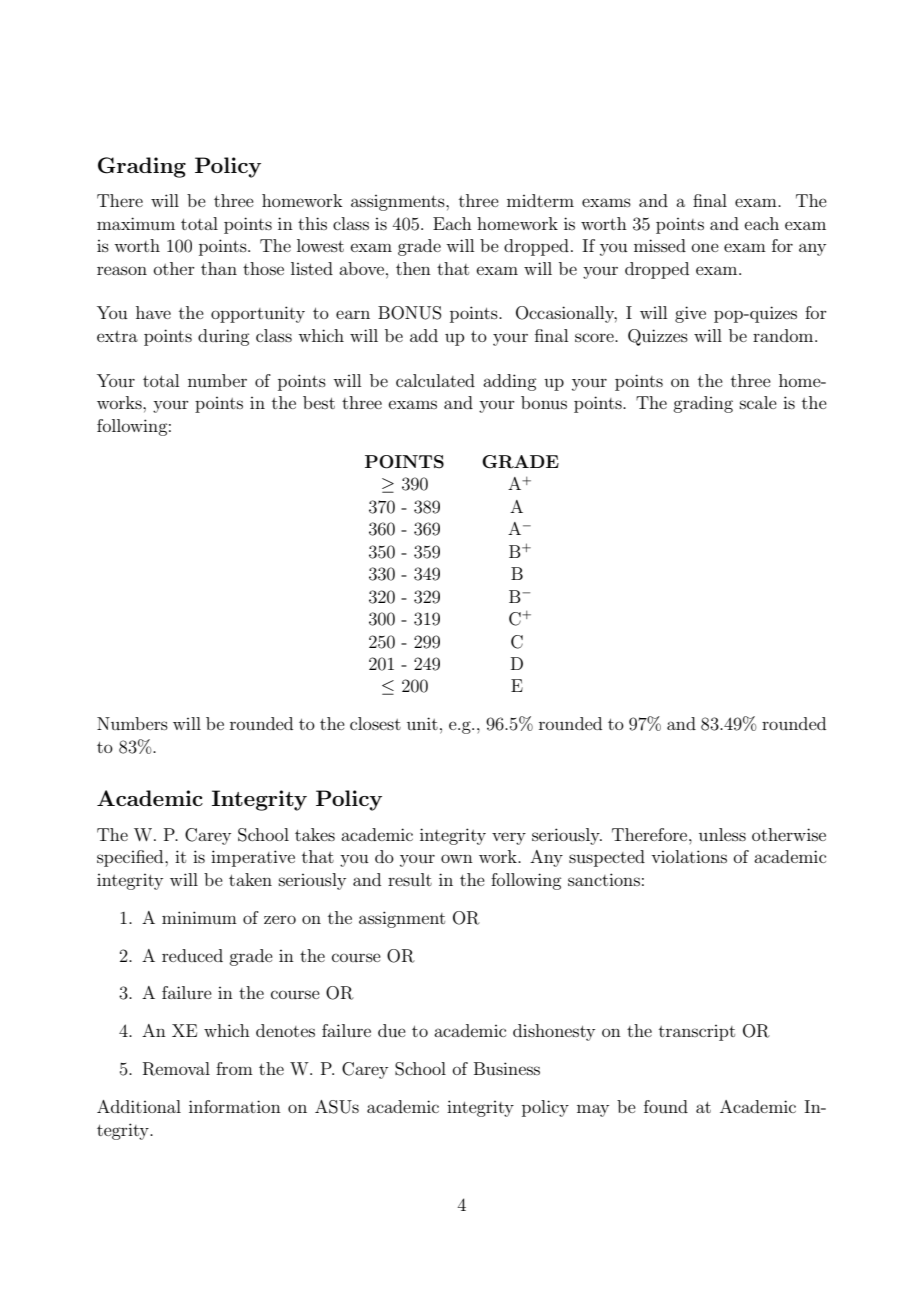 The width and height of the screenshot is (924, 1308). I want to click on best, so click(319, 402).
